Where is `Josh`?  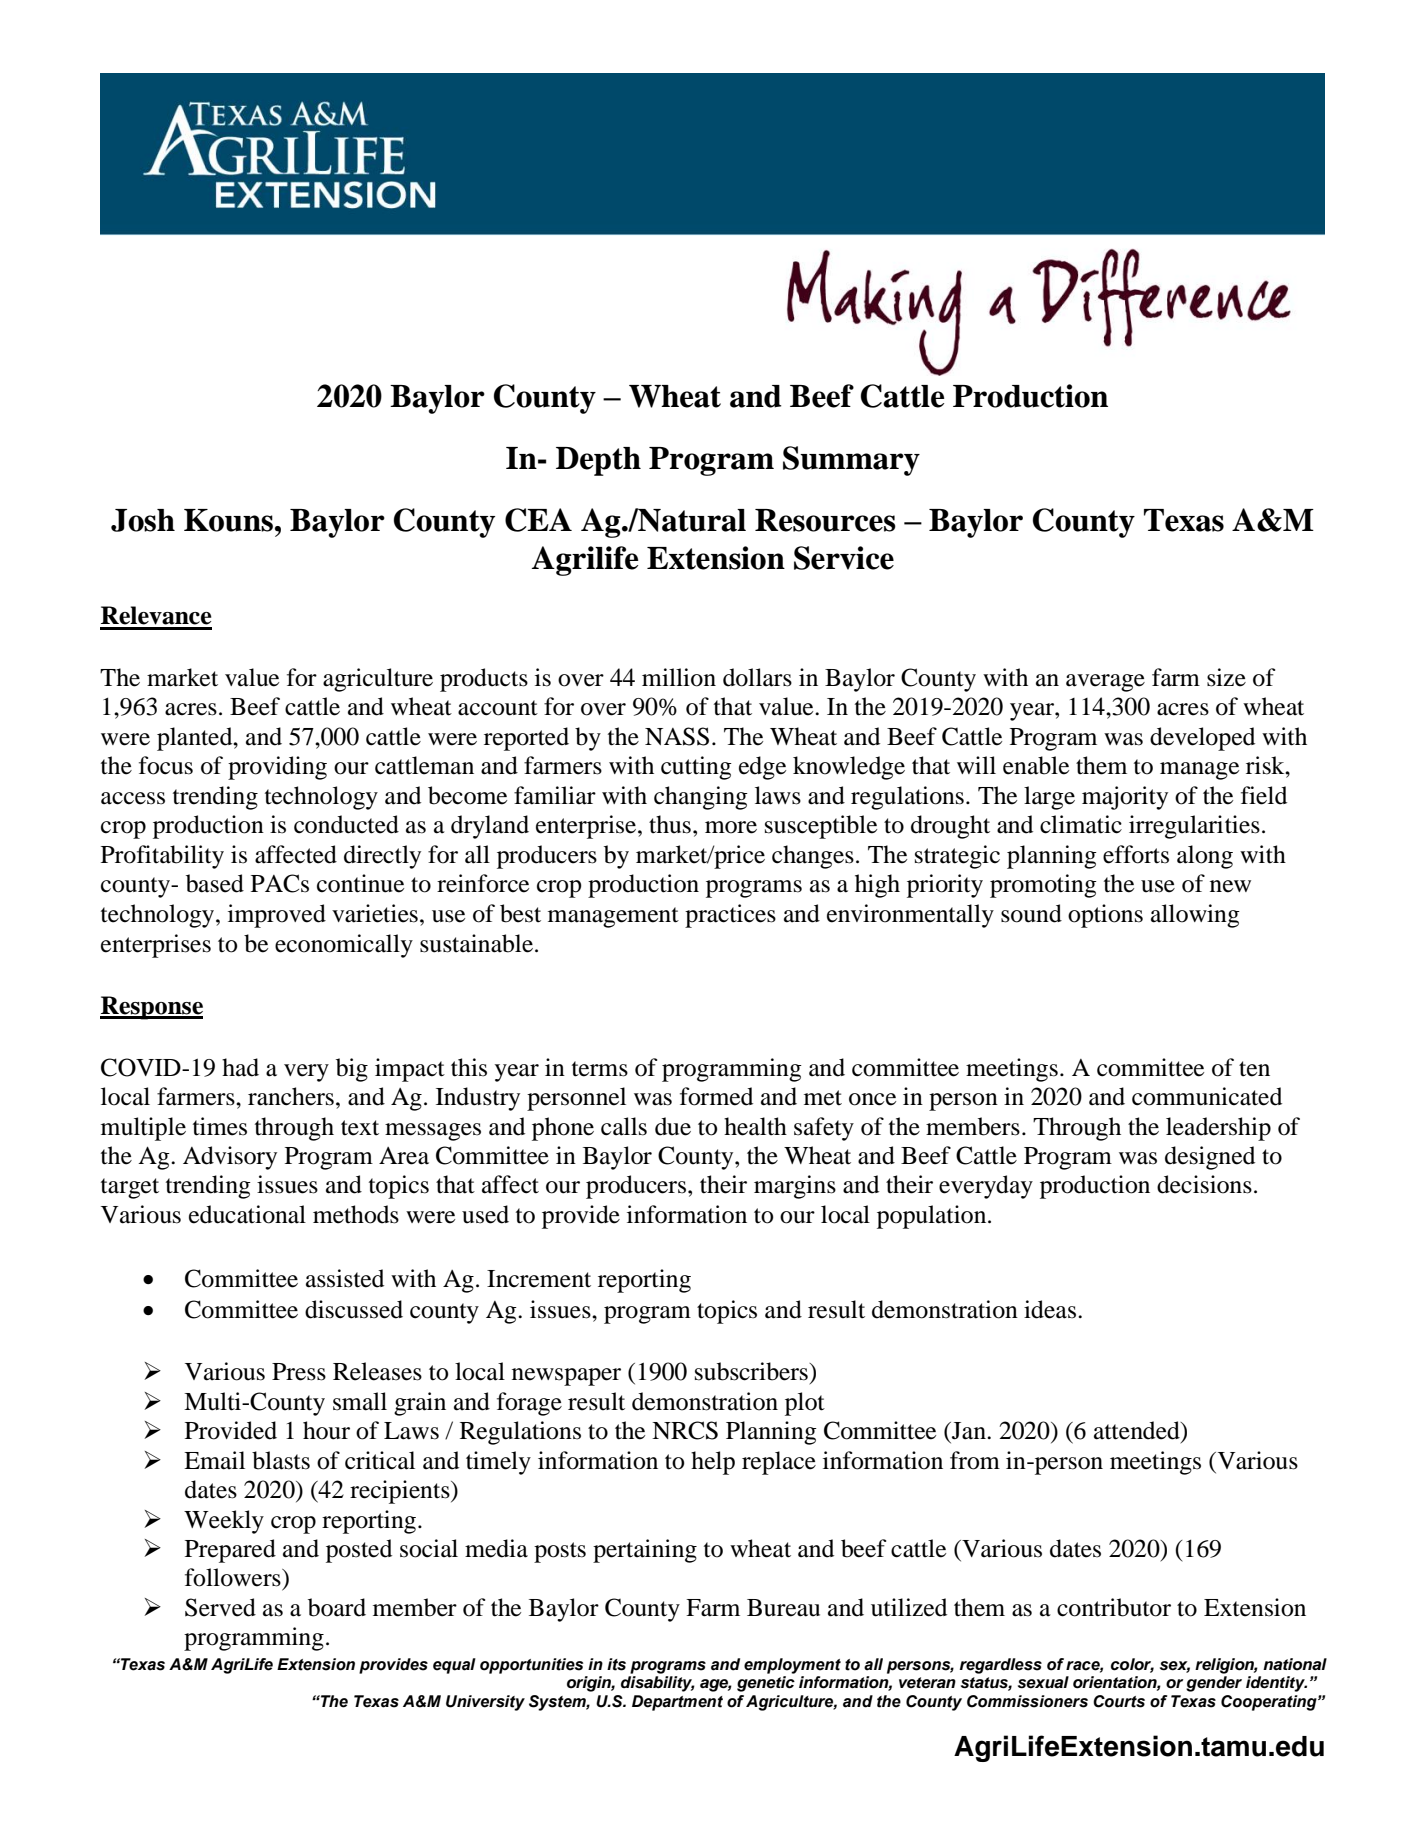 Josh is located at coordinates (143, 520).
